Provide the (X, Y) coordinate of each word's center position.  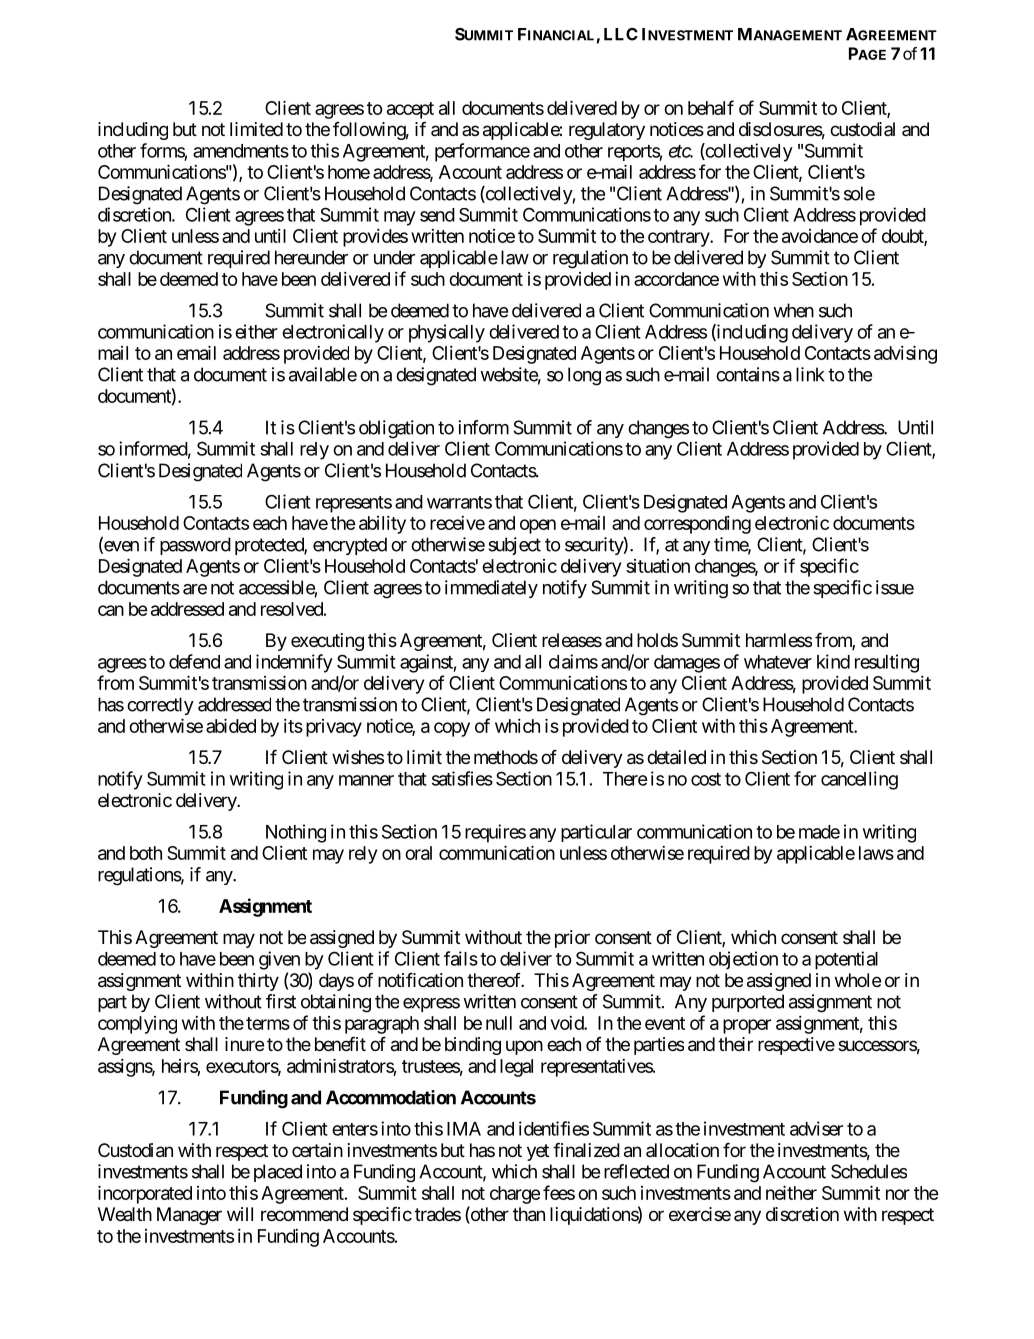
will (240, 1214)
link (810, 374)
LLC (621, 34)
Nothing (296, 833)
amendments (241, 151)
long (584, 376)
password (195, 546)
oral (418, 853)
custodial (862, 129)
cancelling (859, 780)
